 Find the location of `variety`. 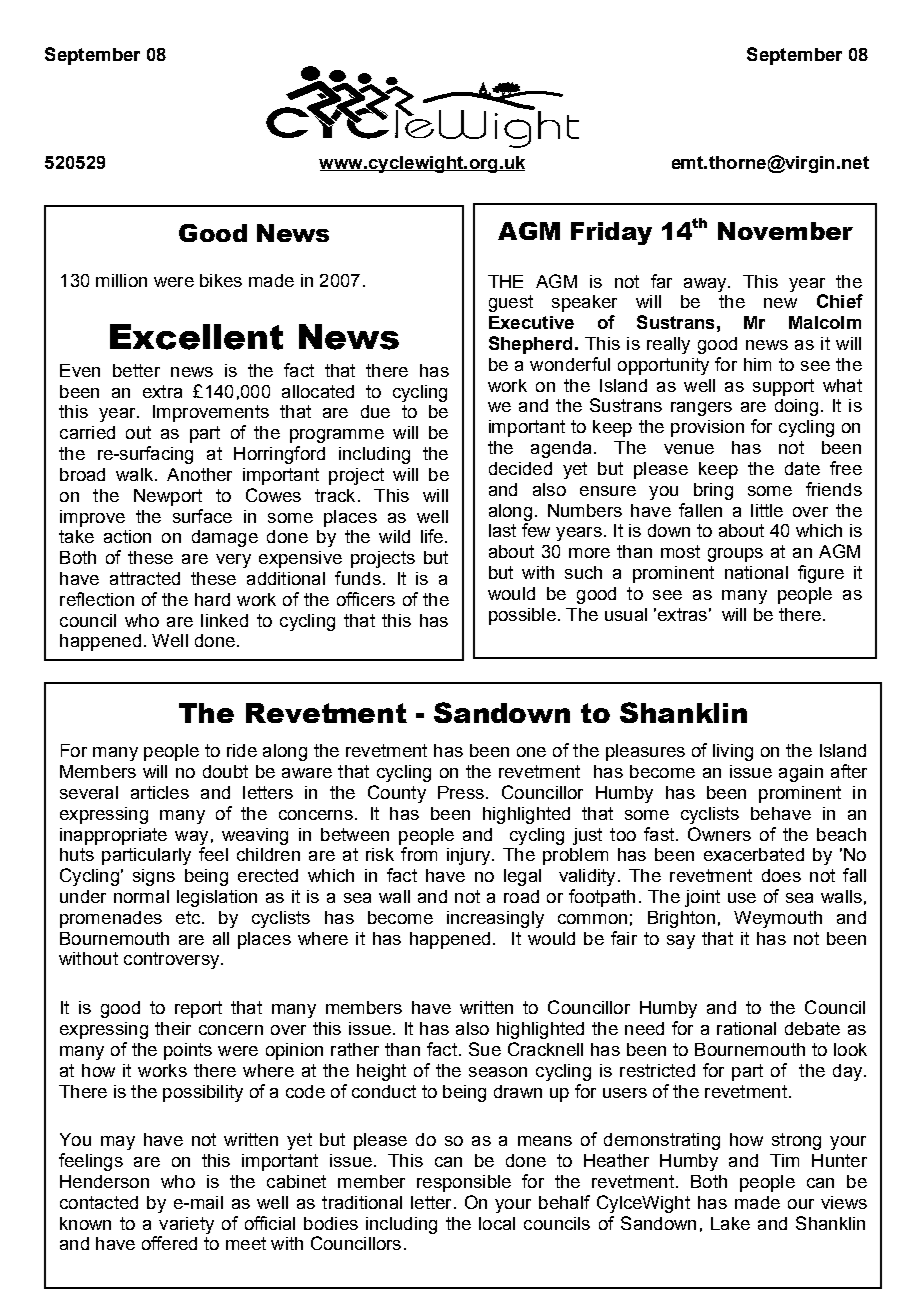

variety is located at coordinates (186, 1225).
